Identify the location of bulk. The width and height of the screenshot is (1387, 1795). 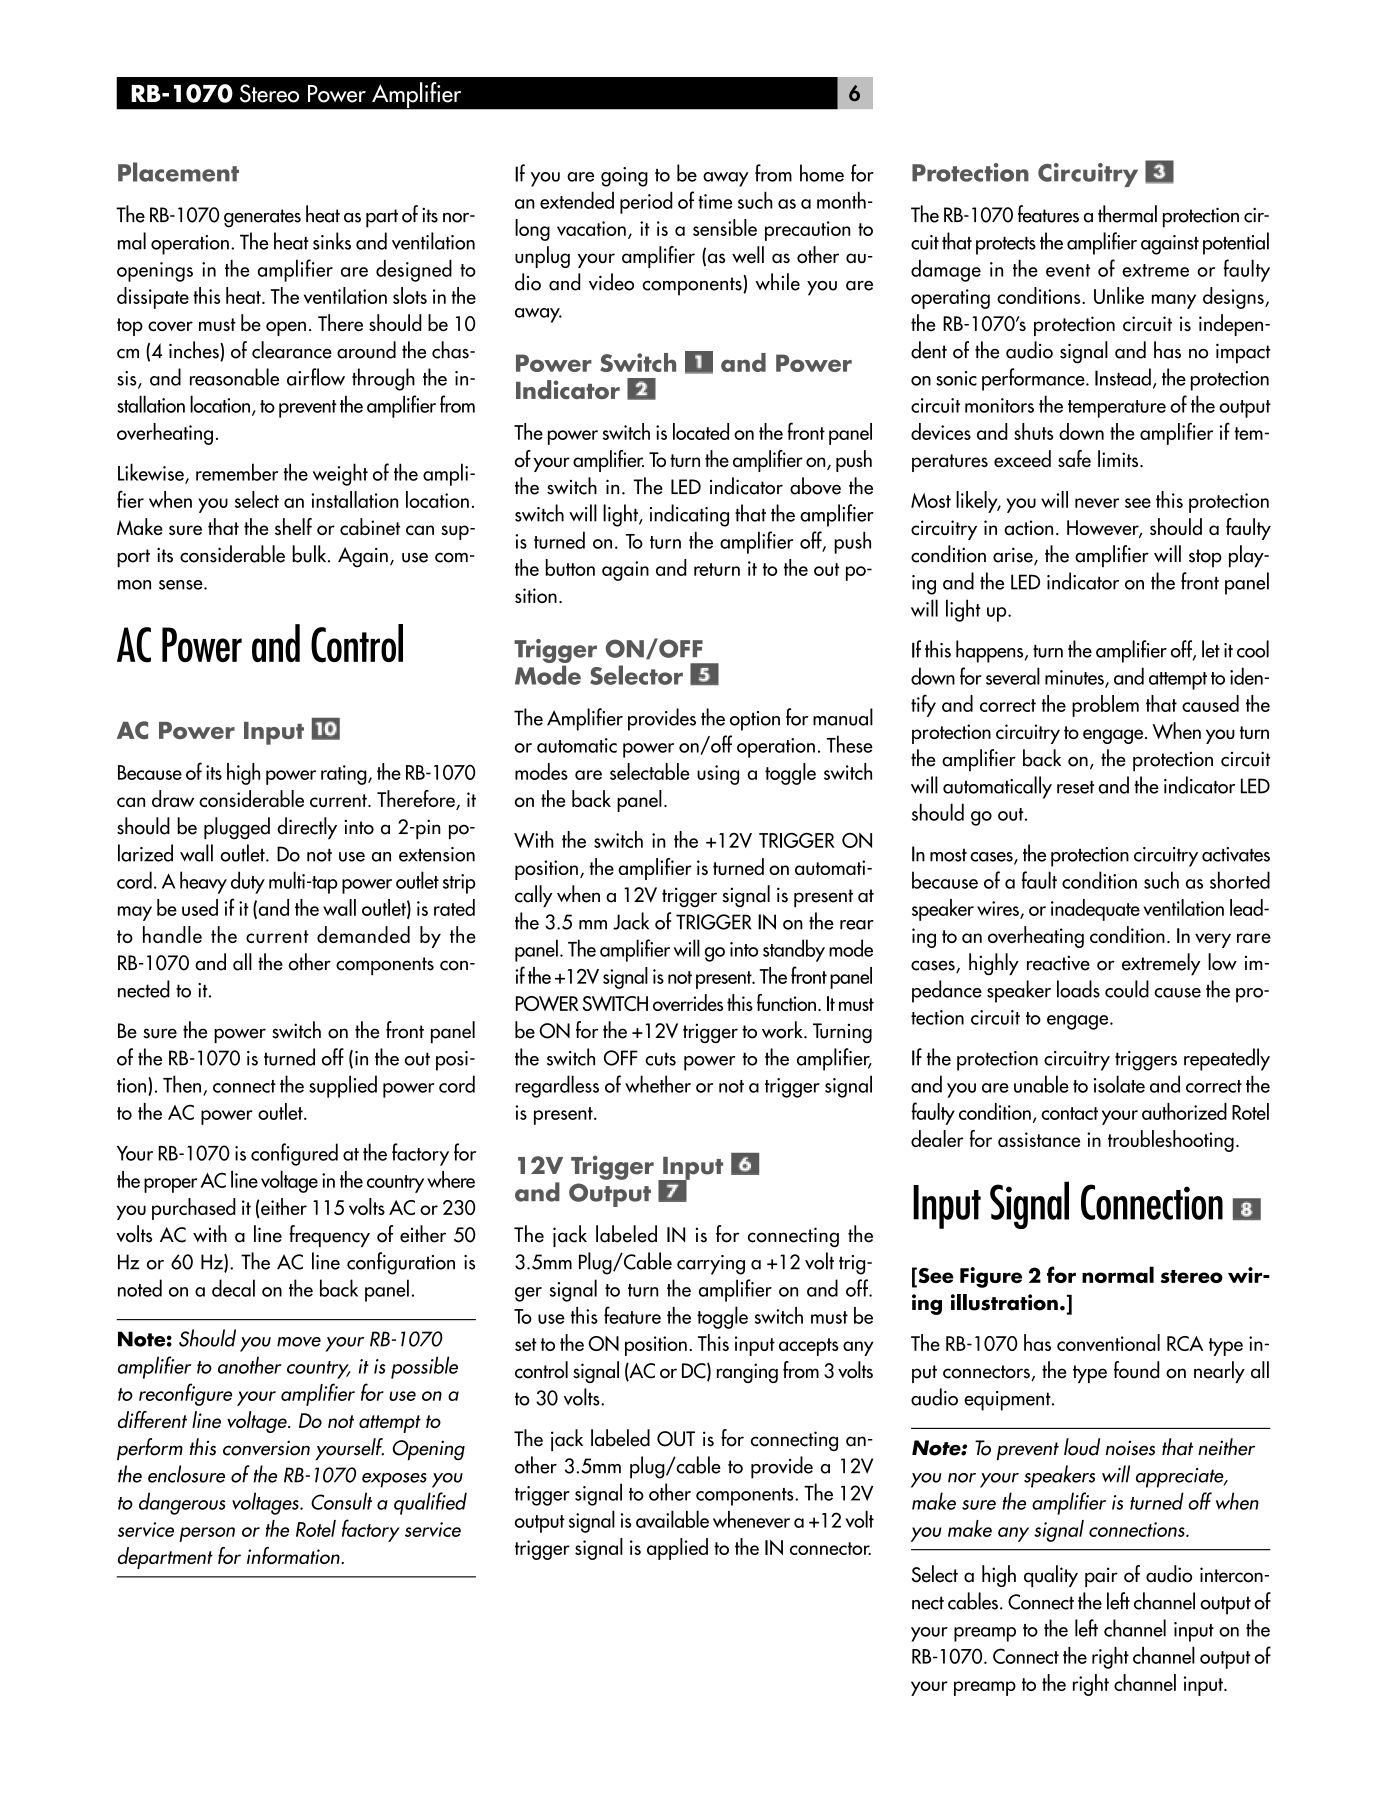
(310, 554).
